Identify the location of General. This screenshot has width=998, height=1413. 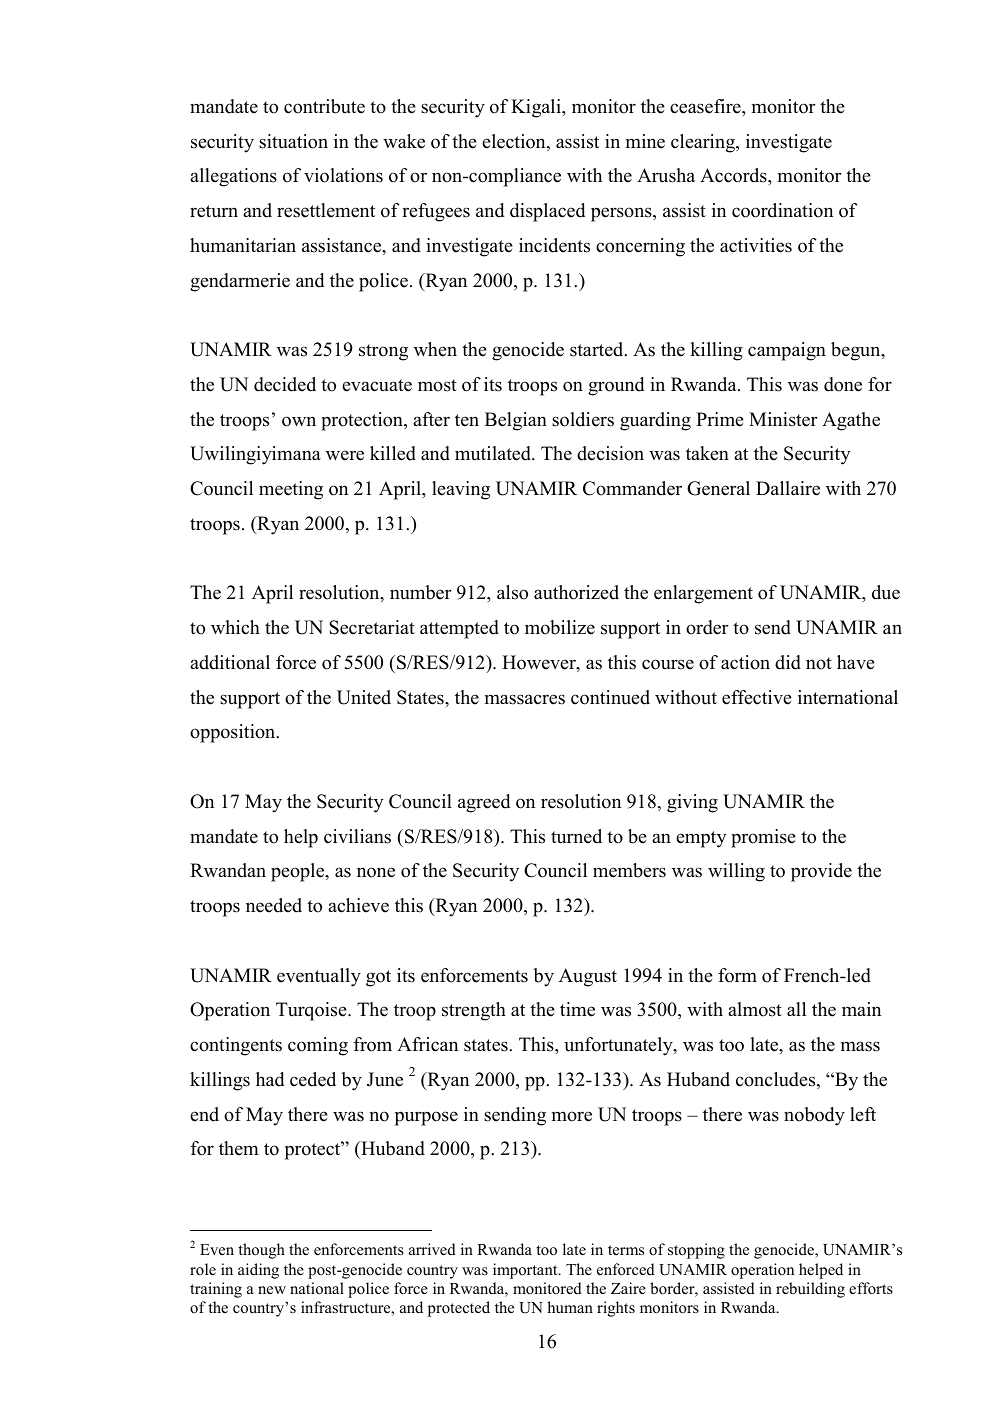
(718, 488).
